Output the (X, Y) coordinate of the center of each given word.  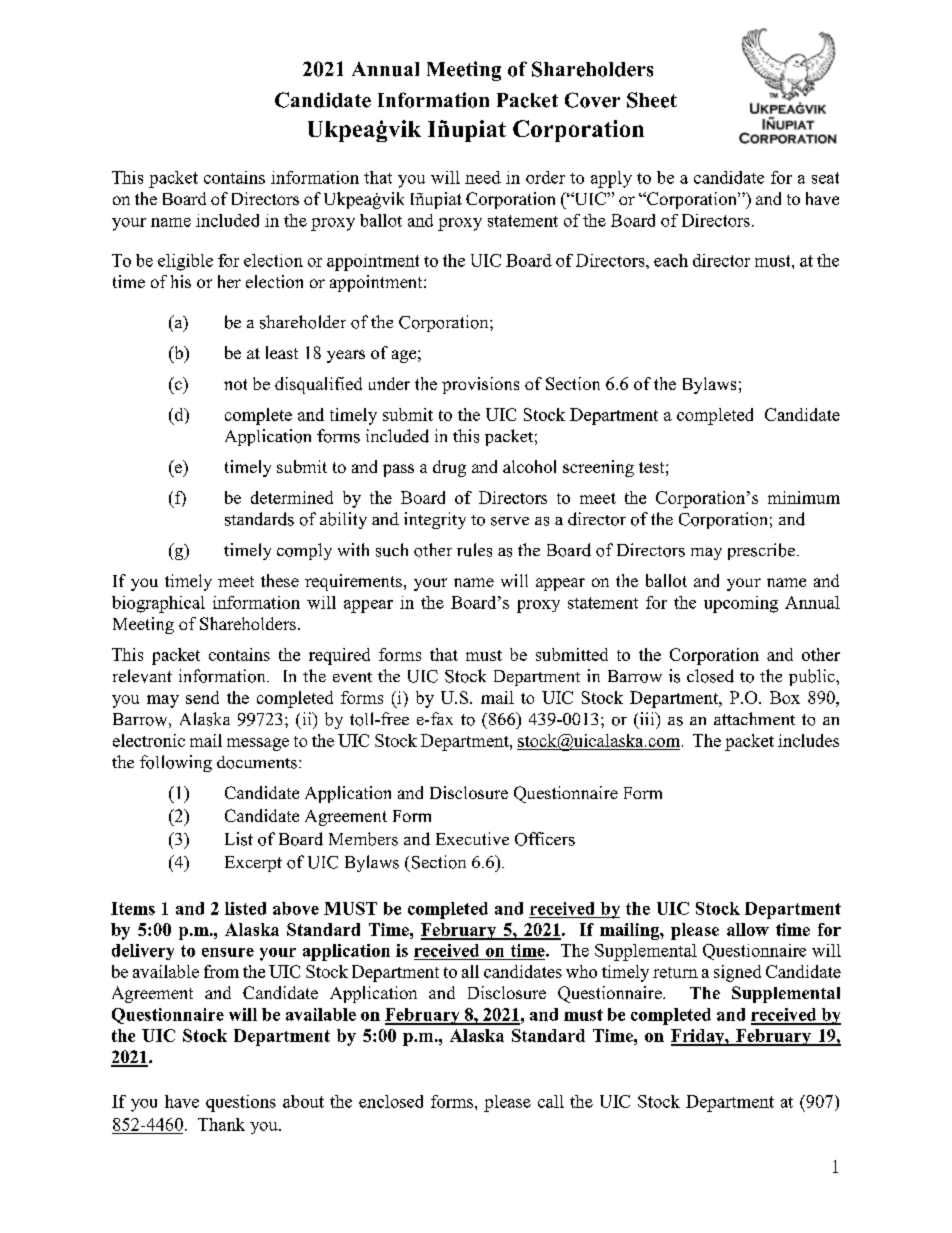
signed (737, 973)
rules (474, 550)
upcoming (741, 604)
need (483, 177)
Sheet (652, 100)
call (551, 1101)
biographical (158, 604)
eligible (185, 262)
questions (241, 1103)
